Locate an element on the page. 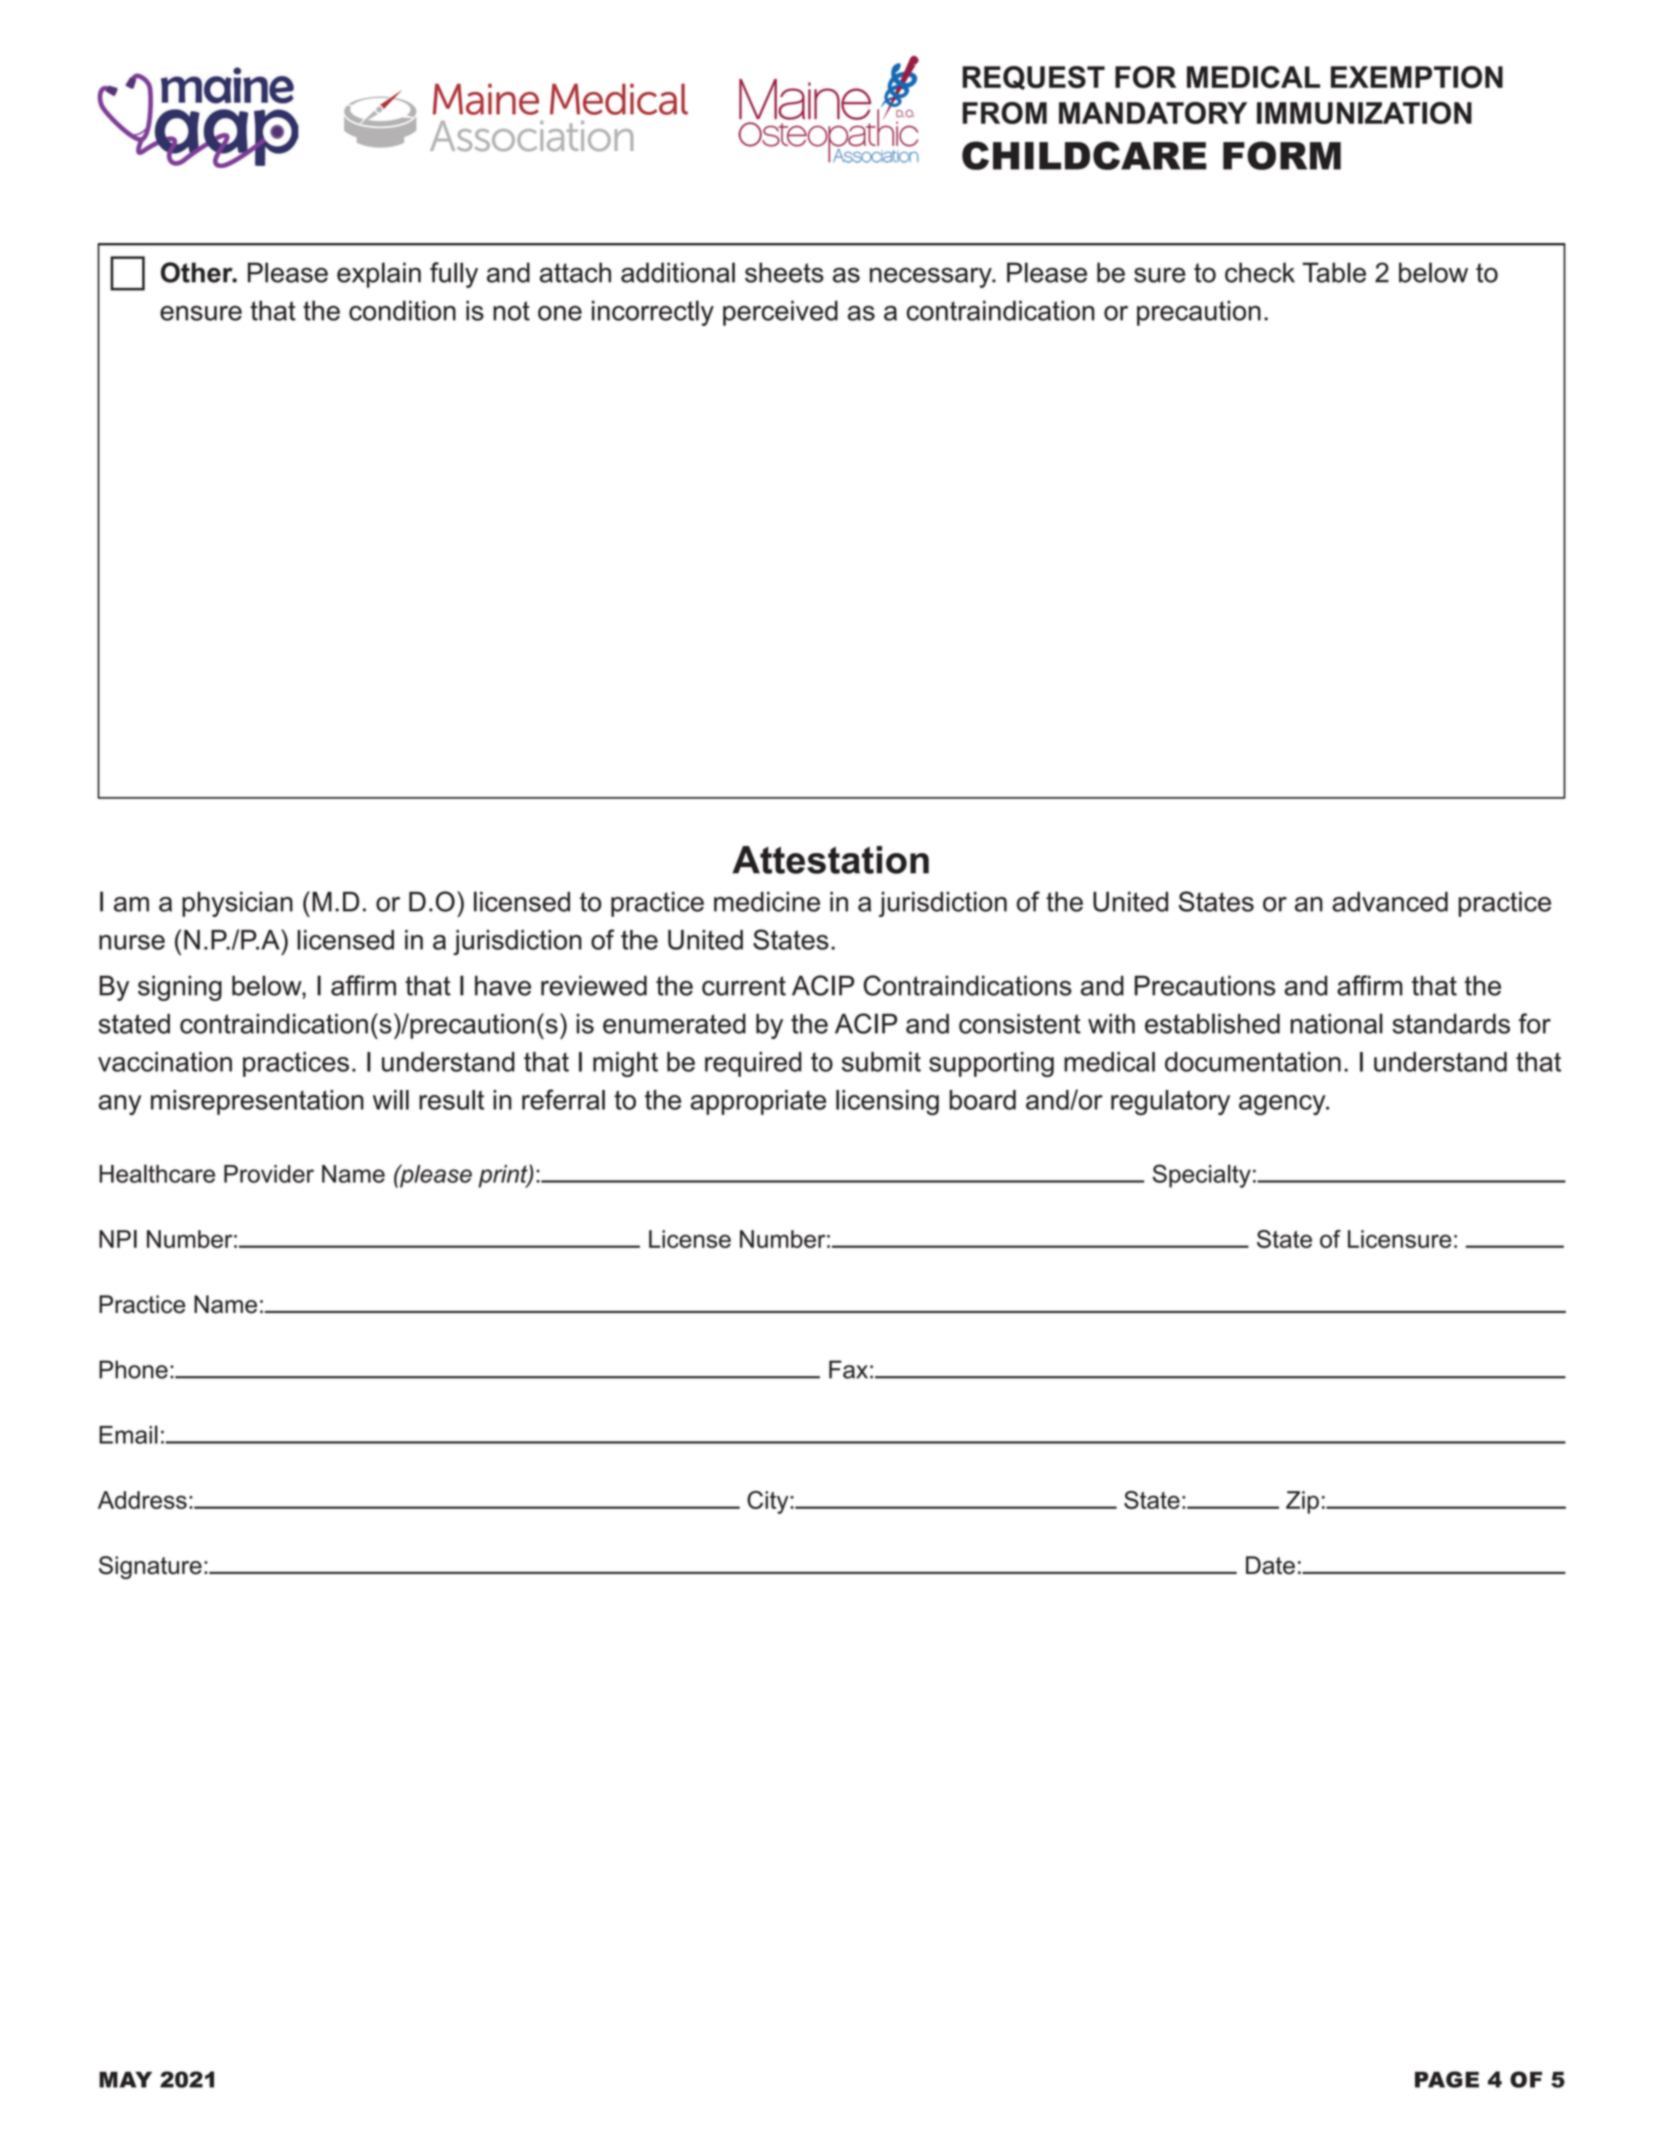  documentation is located at coordinates (1253, 1062).
